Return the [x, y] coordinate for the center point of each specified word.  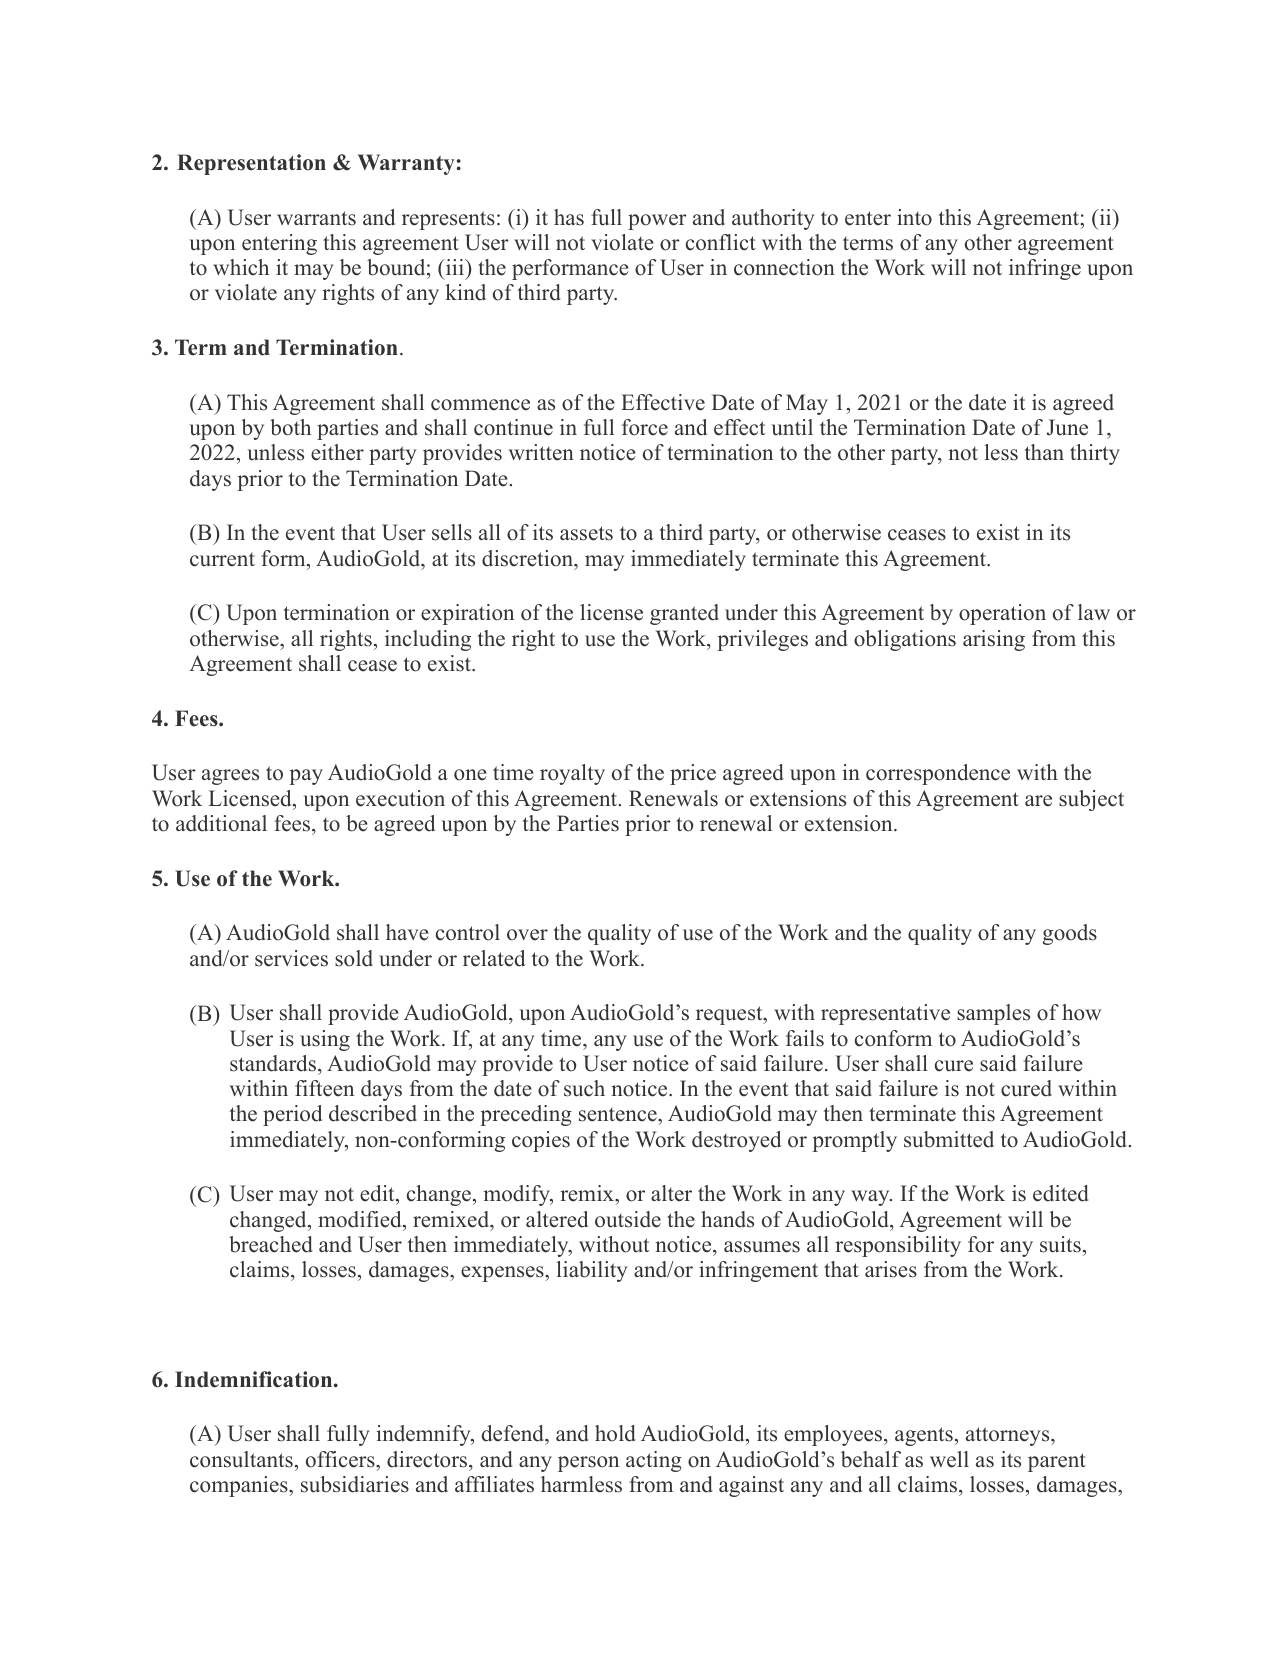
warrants [316, 218]
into [914, 217]
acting [654, 1461]
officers [341, 1459]
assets [586, 533]
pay [306, 777]
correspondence [938, 774]
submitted [949, 1139]
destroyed [736, 1141]
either [337, 452]
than [1044, 452]
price [693, 774]
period [292, 1115]
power [657, 222]
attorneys [1009, 1436]
